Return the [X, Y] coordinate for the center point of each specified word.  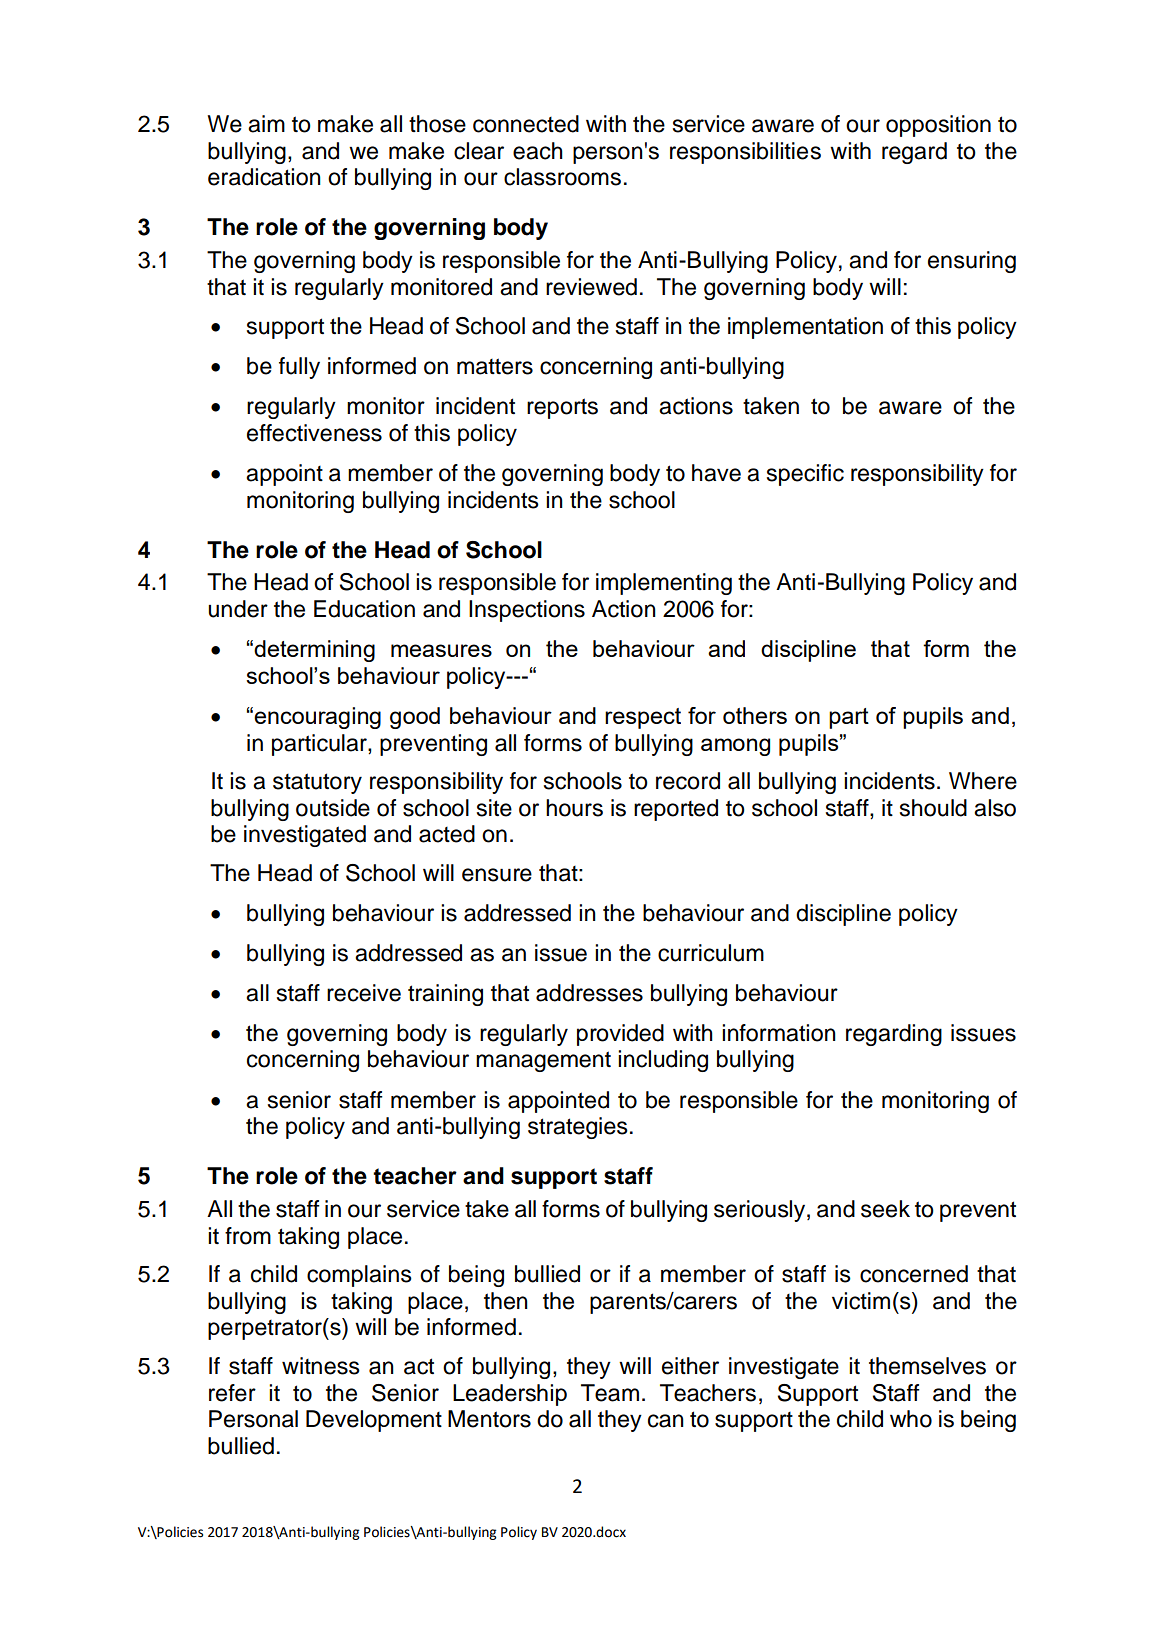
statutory [317, 783]
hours [574, 808]
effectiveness [314, 433]
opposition [938, 126]
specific [805, 475]
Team [610, 1393]
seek [885, 1209]
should [933, 808]
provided [620, 1035]
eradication [264, 177]
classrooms [562, 177]
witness [321, 1366]
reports [562, 408]
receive [364, 993]
